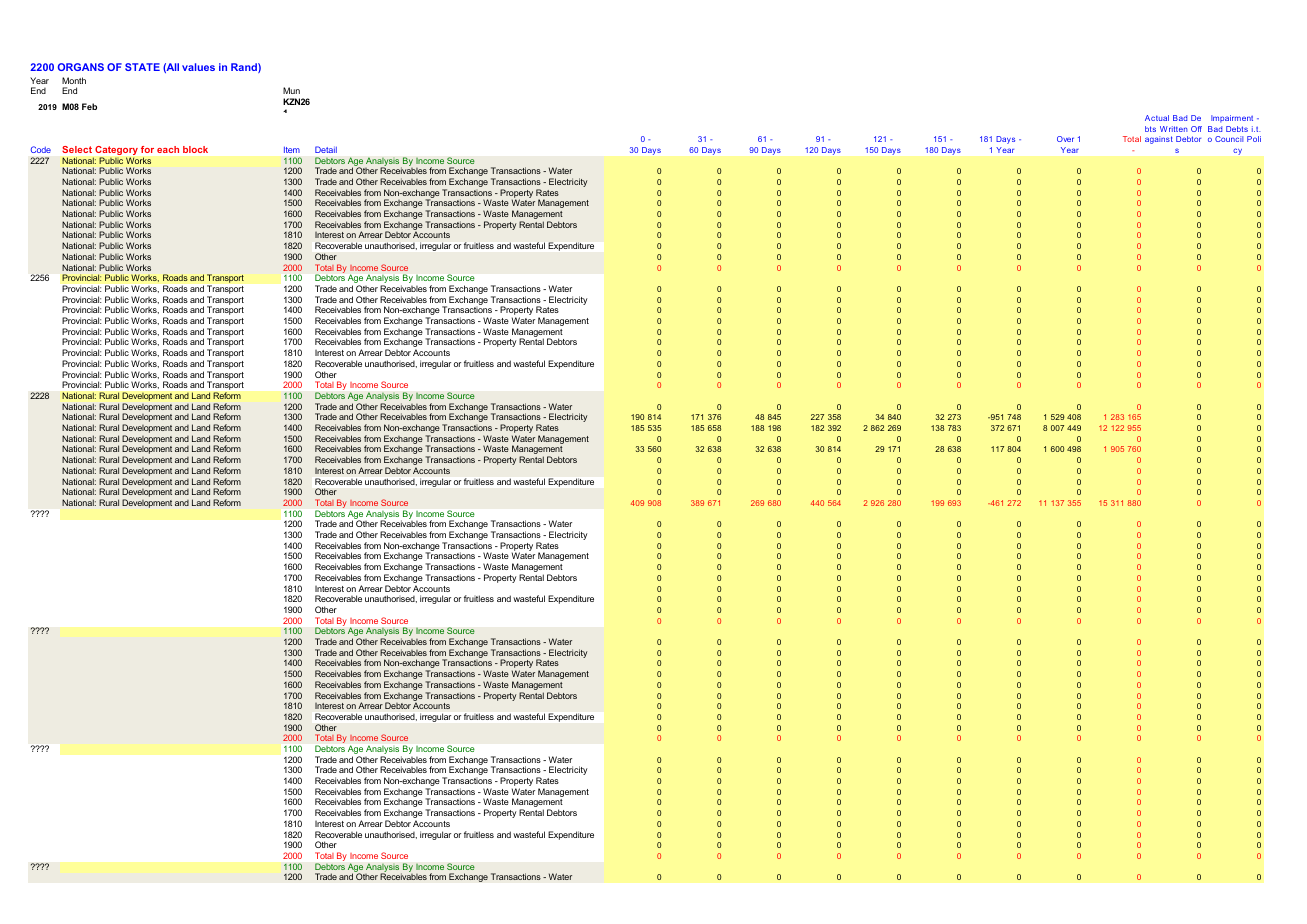 This image has width=1307, height=924. Describe the element at coordinates (195, 149) in the image. I see `block` at that location.
